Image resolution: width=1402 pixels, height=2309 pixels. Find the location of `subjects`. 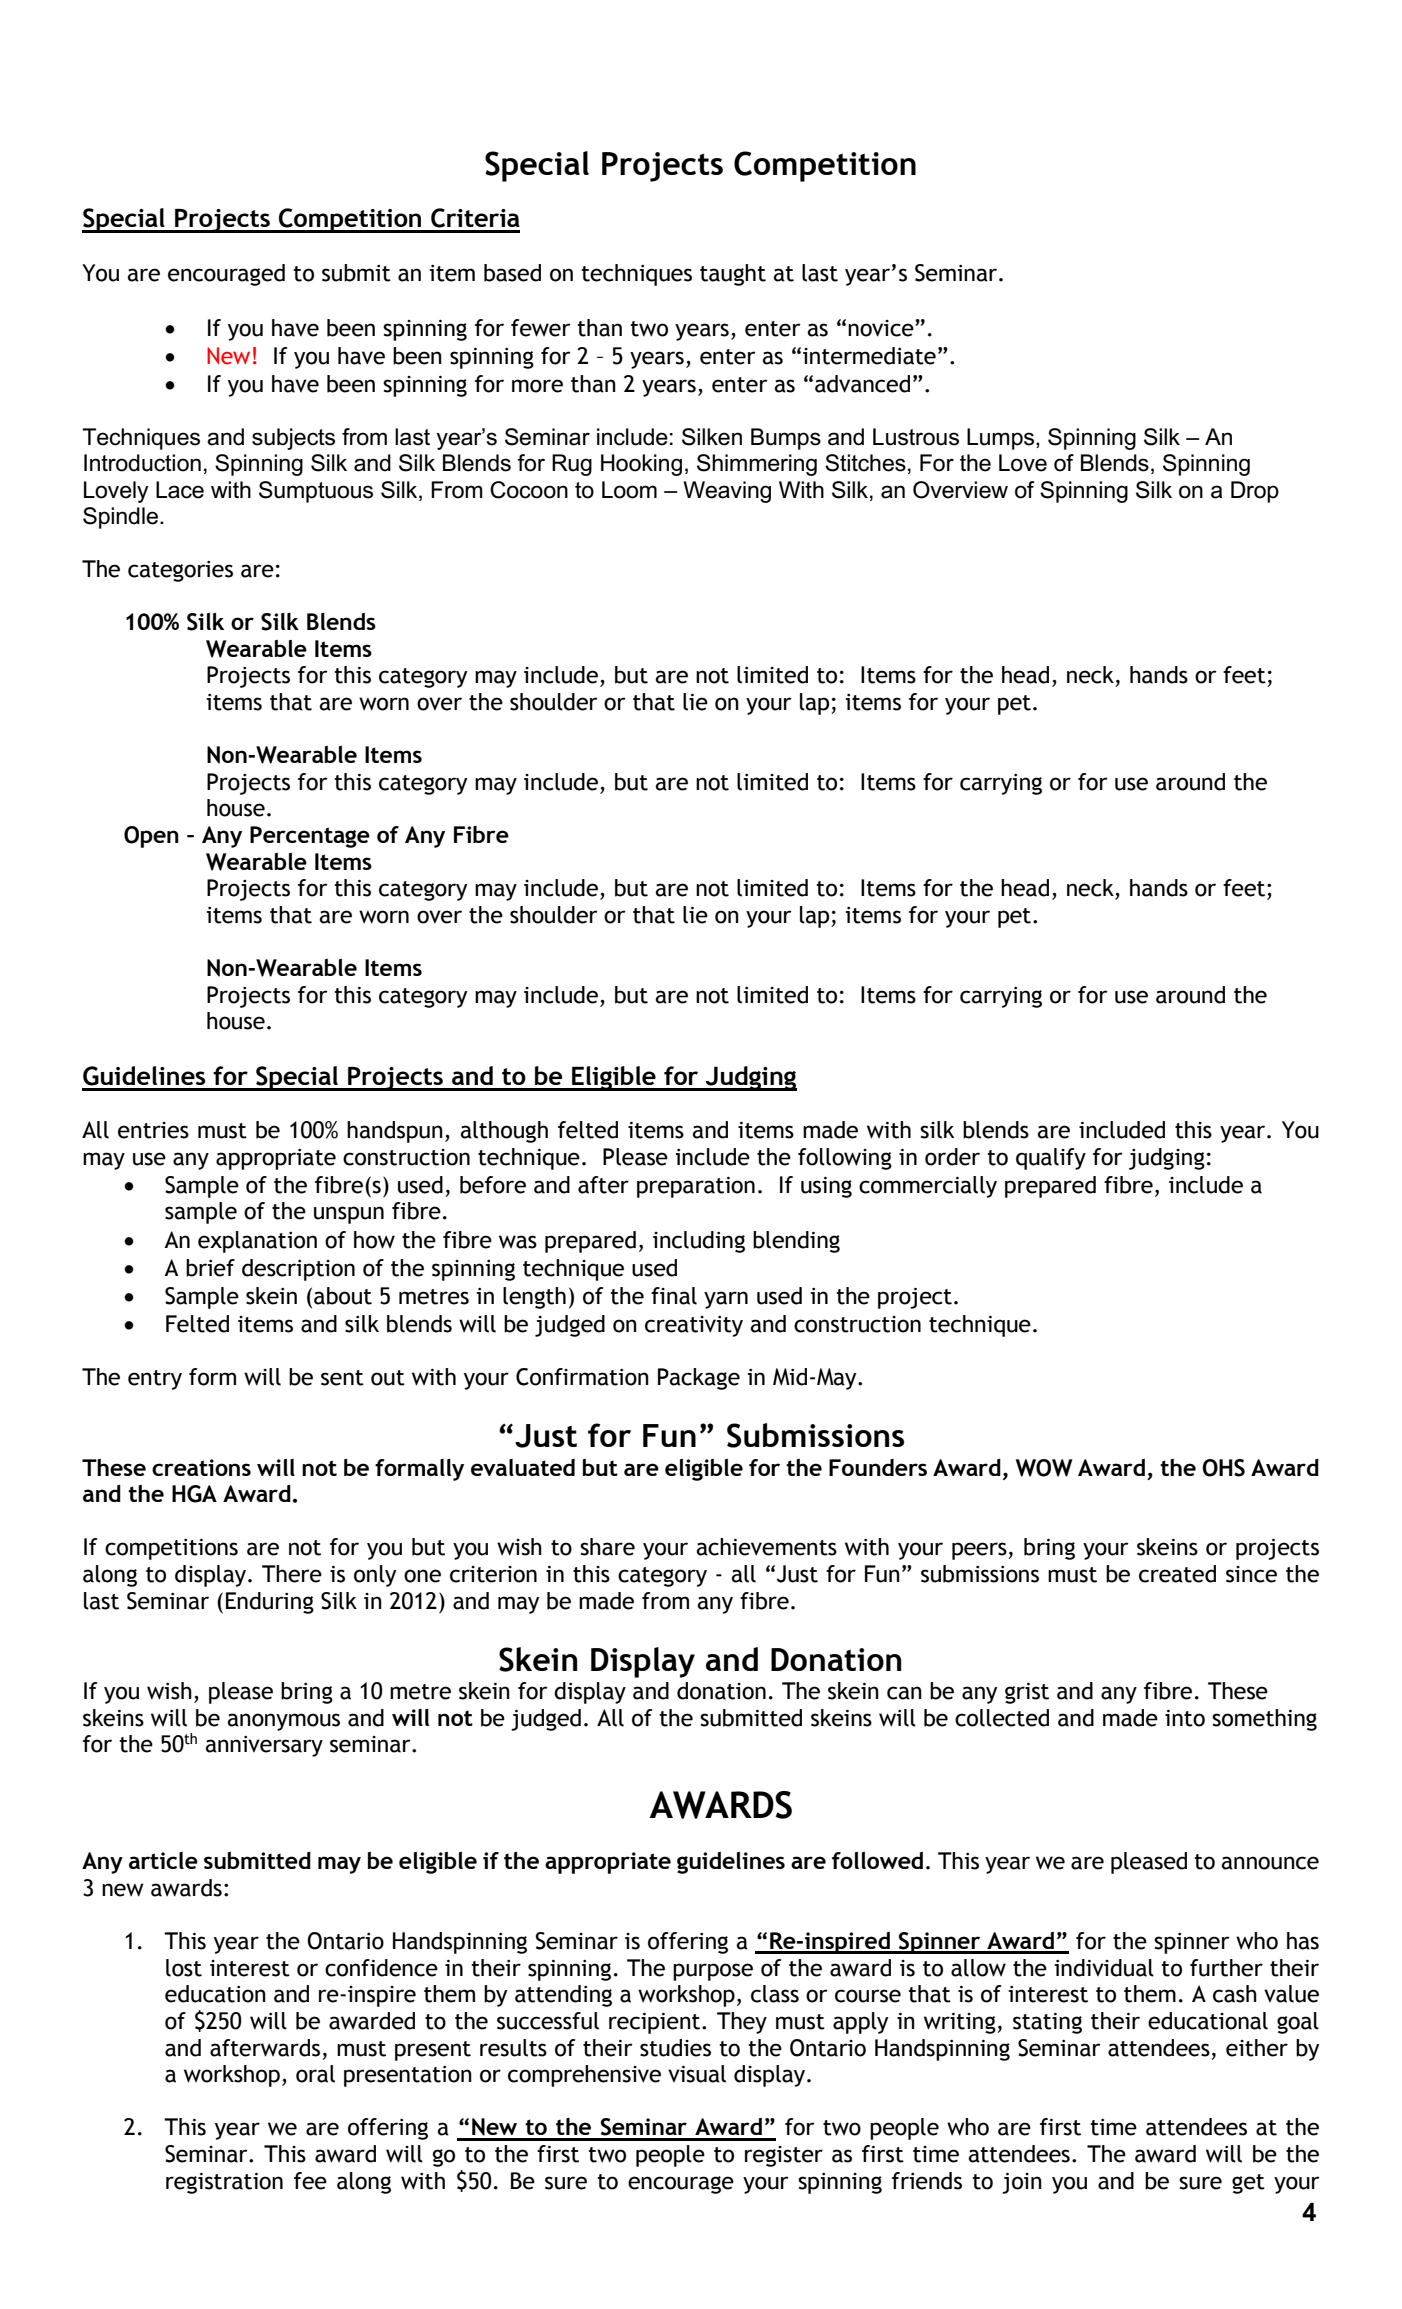

subjects is located at coordinates (293, 439).
